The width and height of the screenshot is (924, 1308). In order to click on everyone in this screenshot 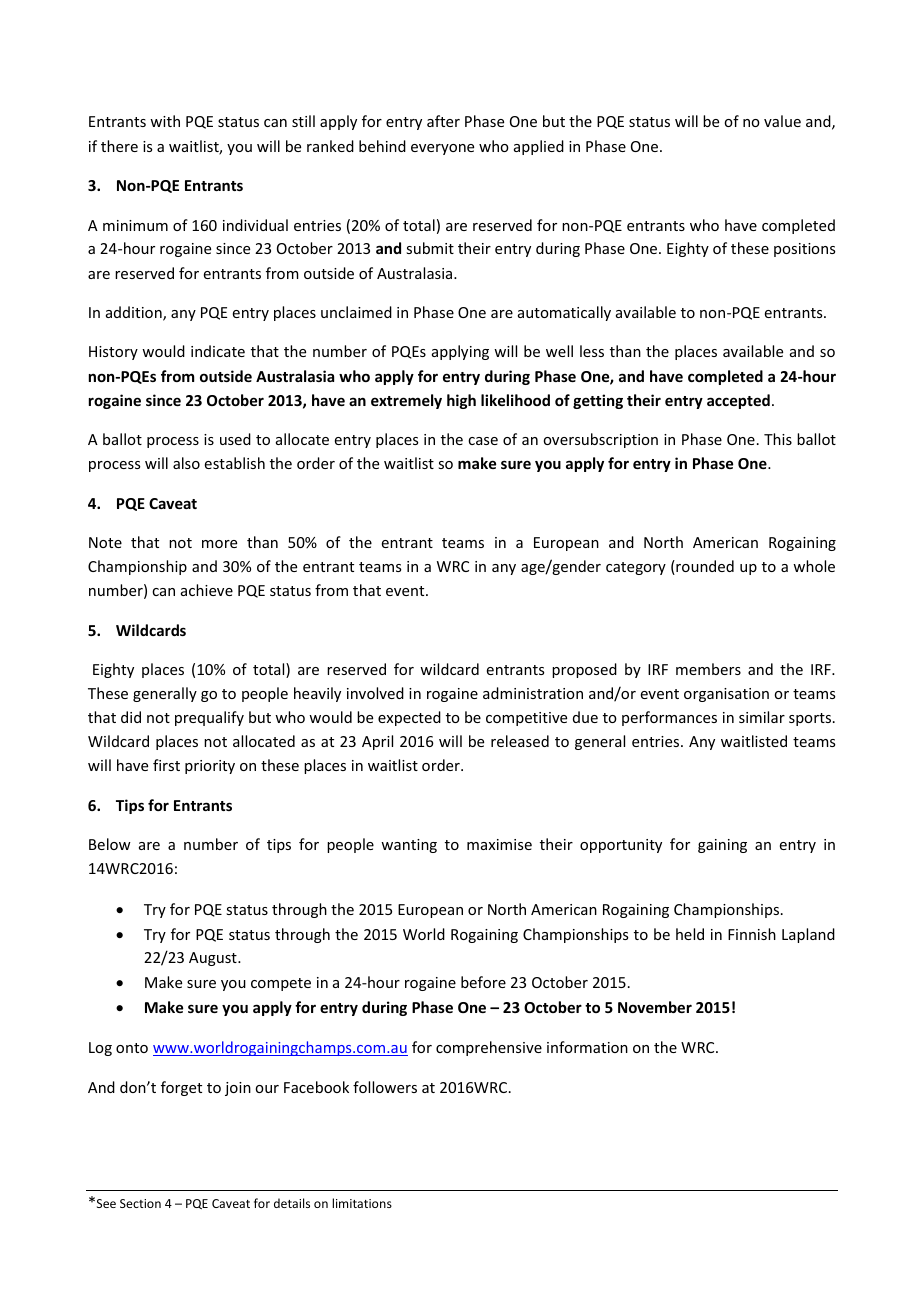, I will do `click(442, 149)`.
